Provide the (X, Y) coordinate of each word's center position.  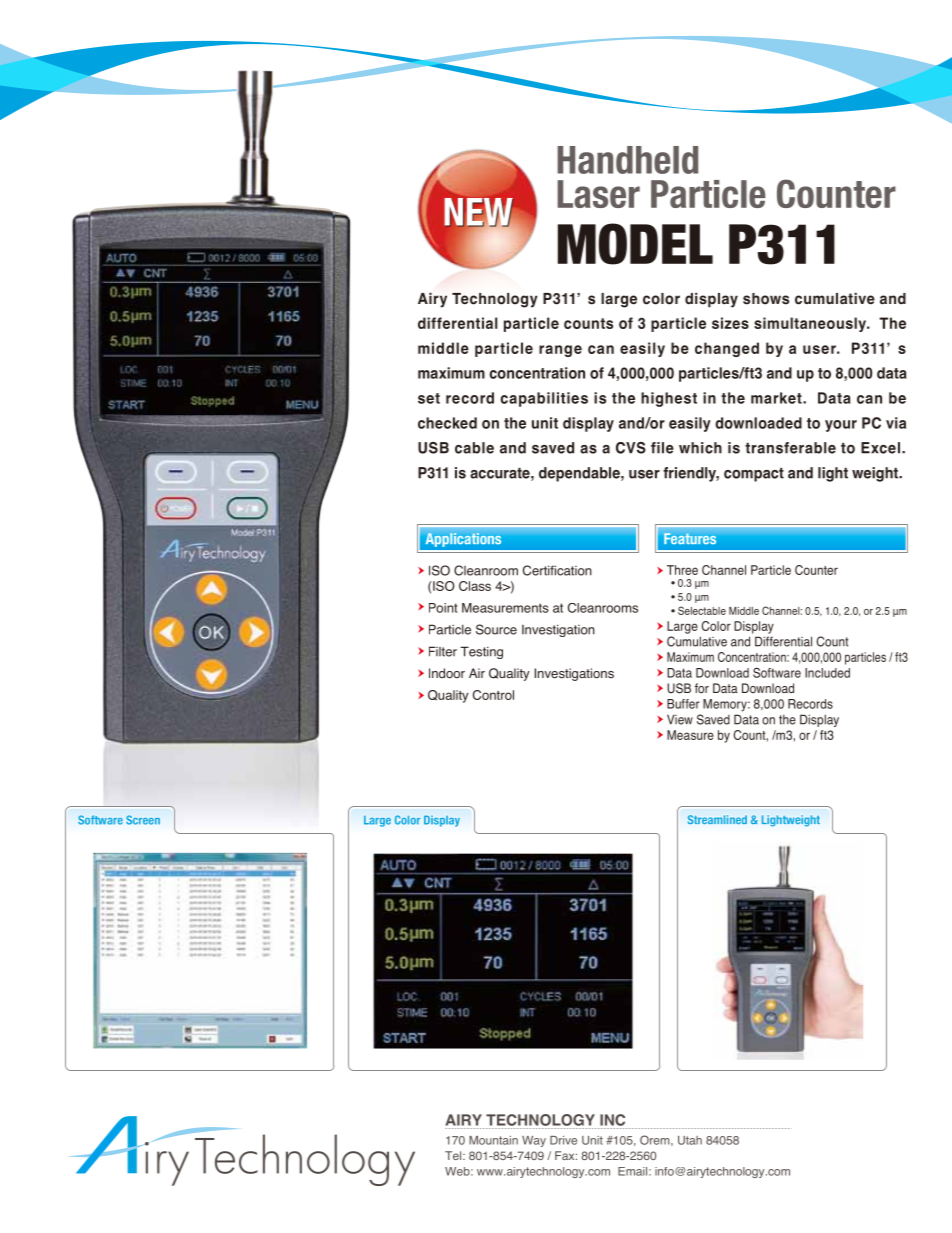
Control (493, 695)
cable (474, 448)
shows (766, 299)
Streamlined (717, 819)
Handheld (627, 160)
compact (754, 475)
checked (447, 423)
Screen (143, 820)
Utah (690, 1140)
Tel (454, 1155)
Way (534, 1141)
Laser (598, 194)
